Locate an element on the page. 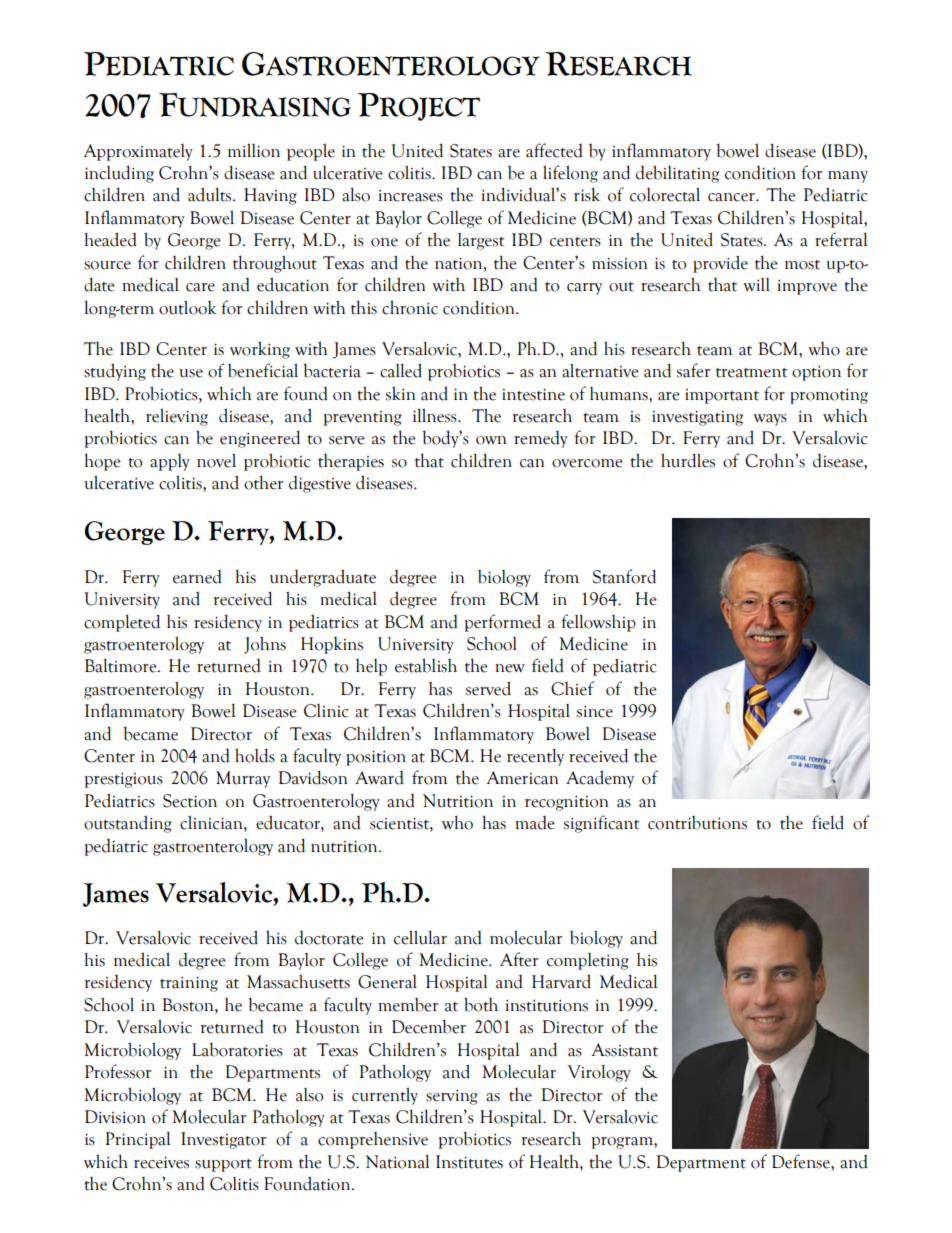  Investigator is located at coordinates (223, 1140).
